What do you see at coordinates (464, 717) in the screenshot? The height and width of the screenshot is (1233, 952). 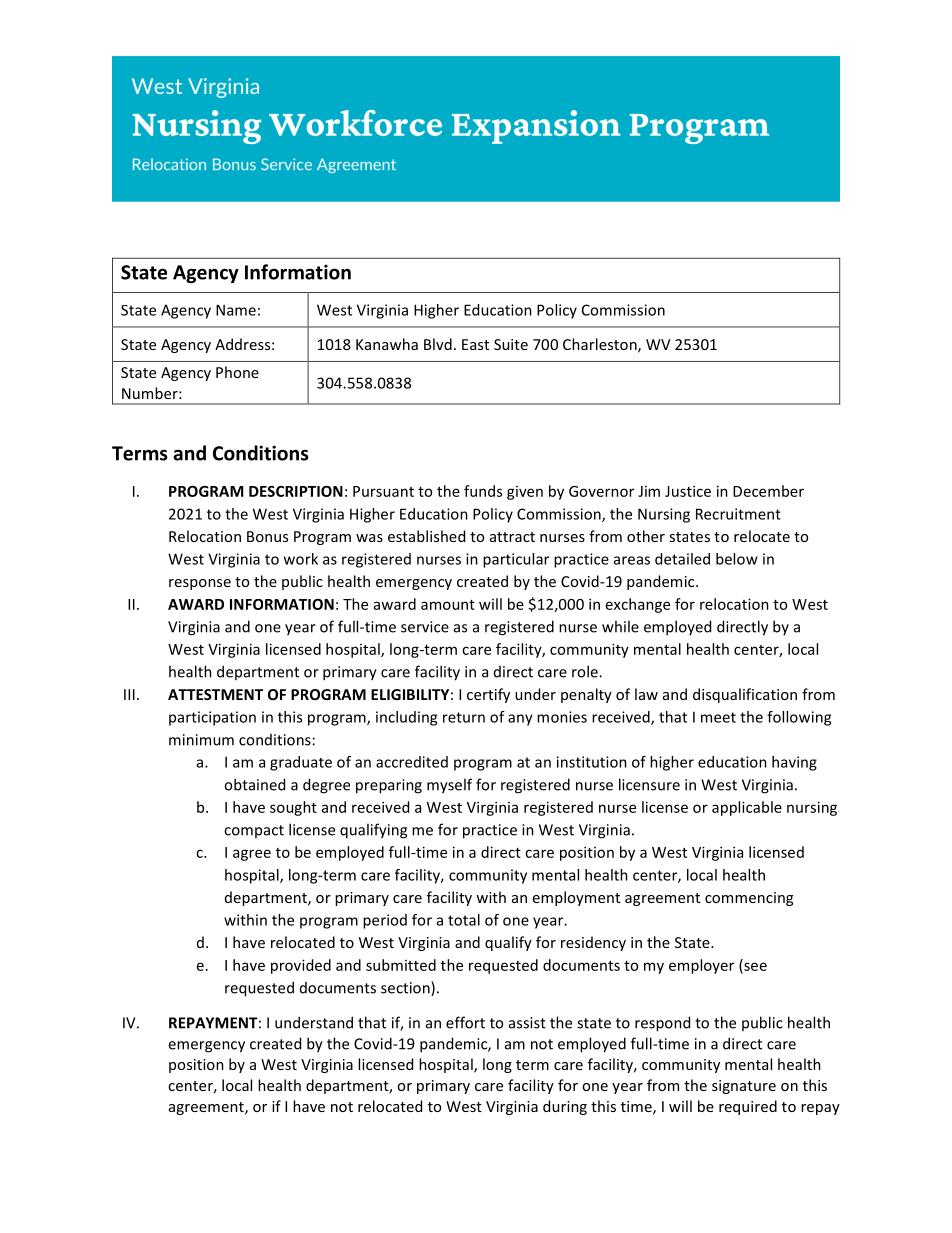 I see `return` at bounding box center [464, 717].
